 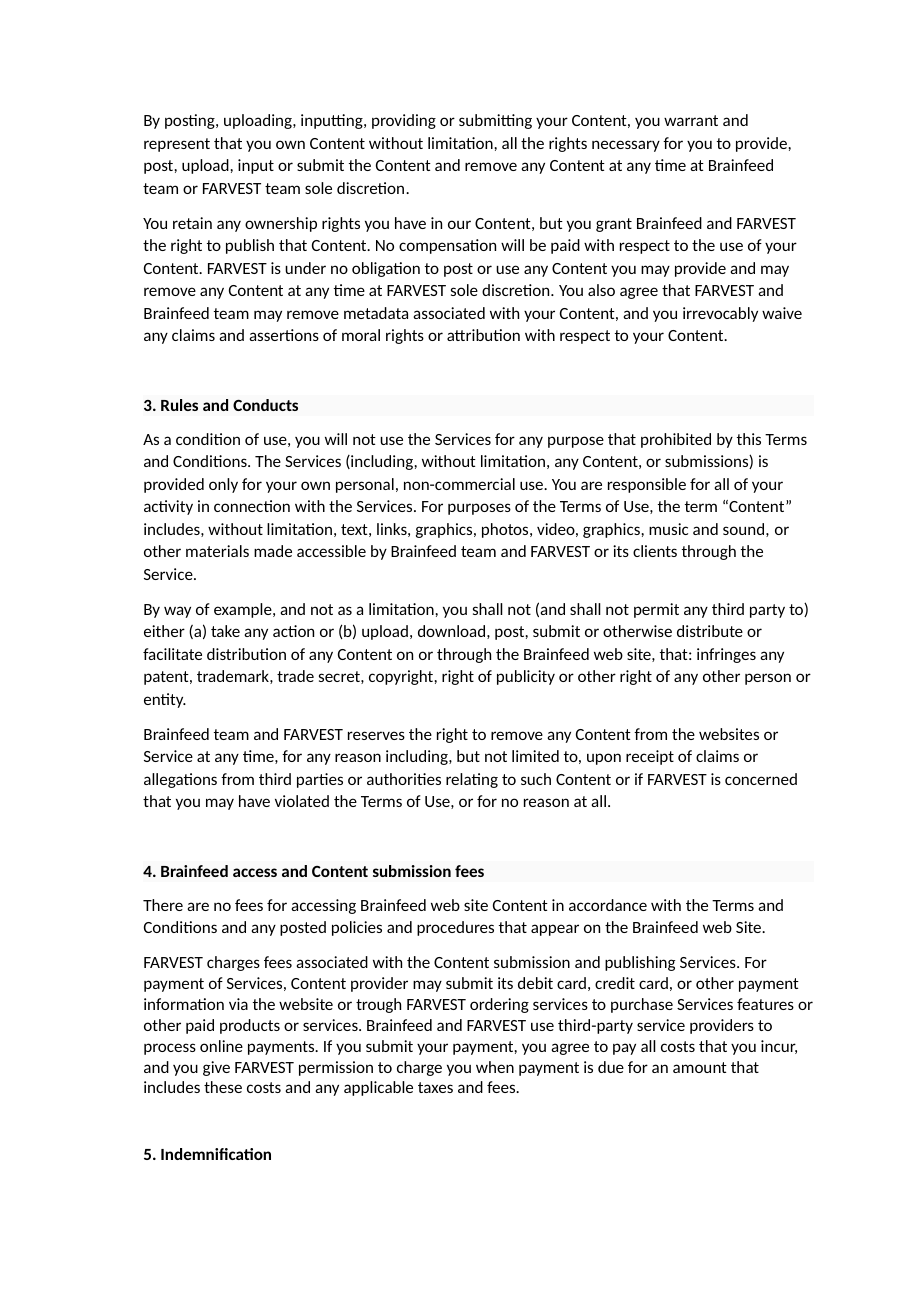 I want to click on take, so click(x=225, y=631).
